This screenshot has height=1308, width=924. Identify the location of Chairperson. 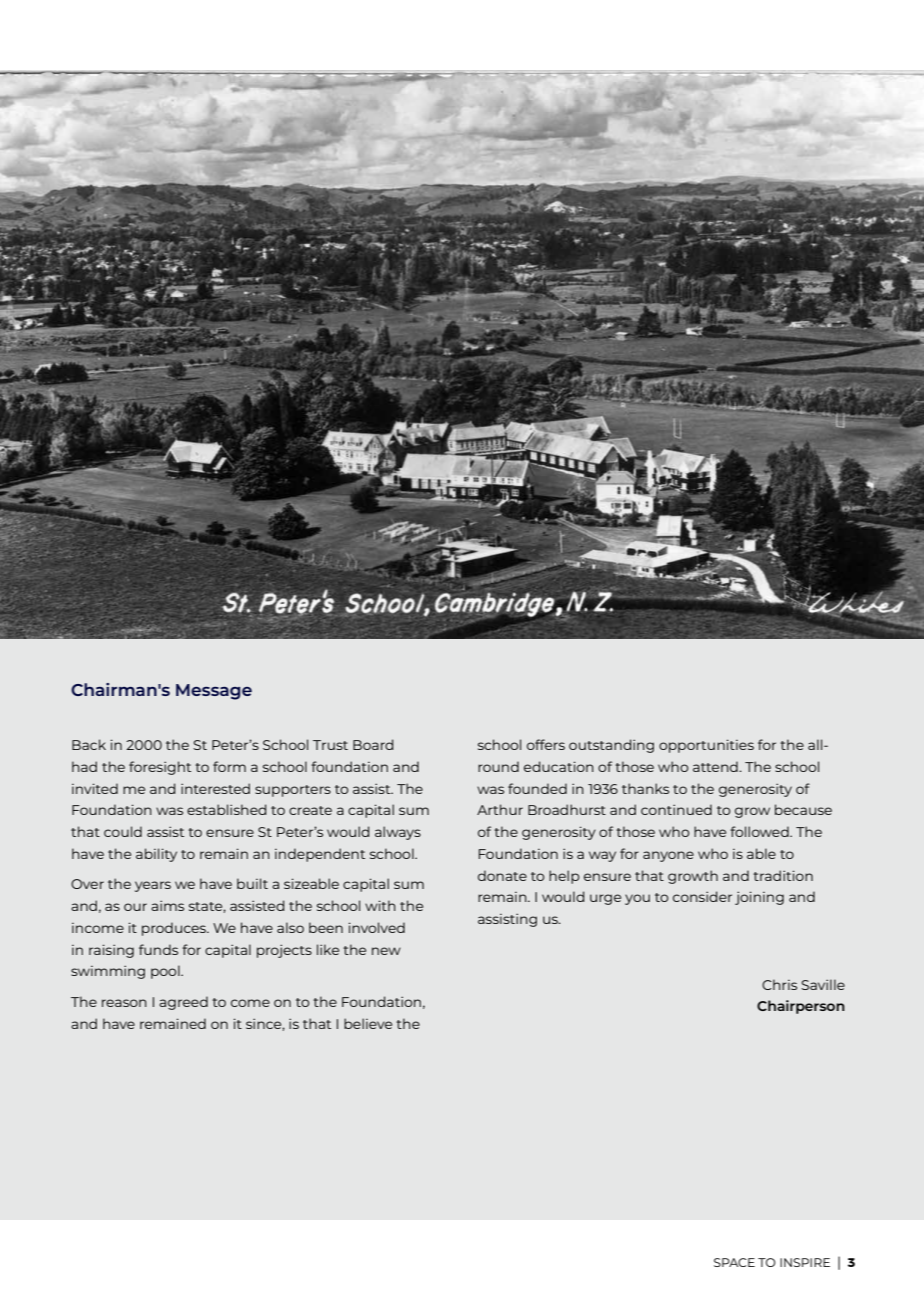
(801, 1007).
